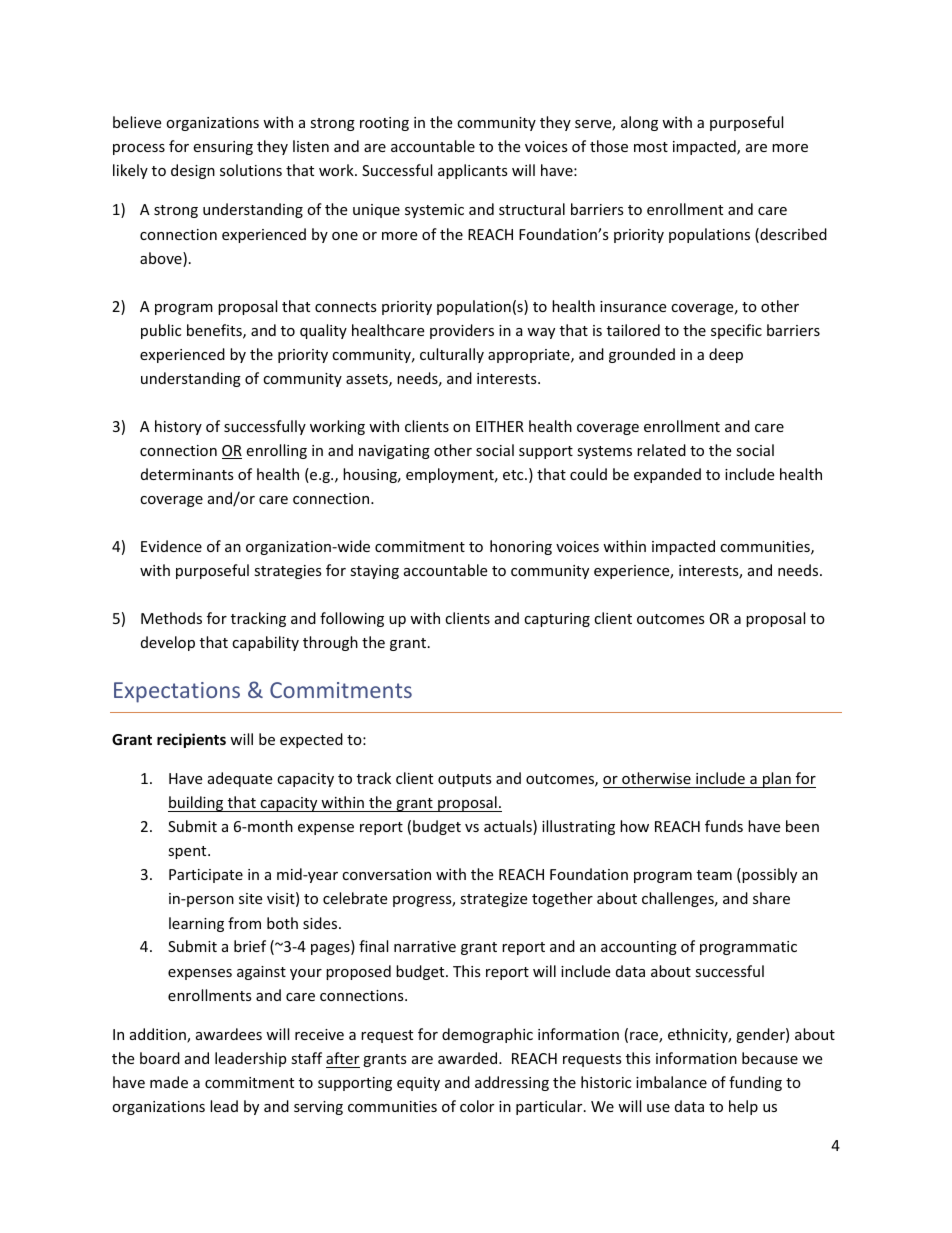  Describe the element at coordinates (187, 474) in the screenshot. I see `determinants` at that location.
